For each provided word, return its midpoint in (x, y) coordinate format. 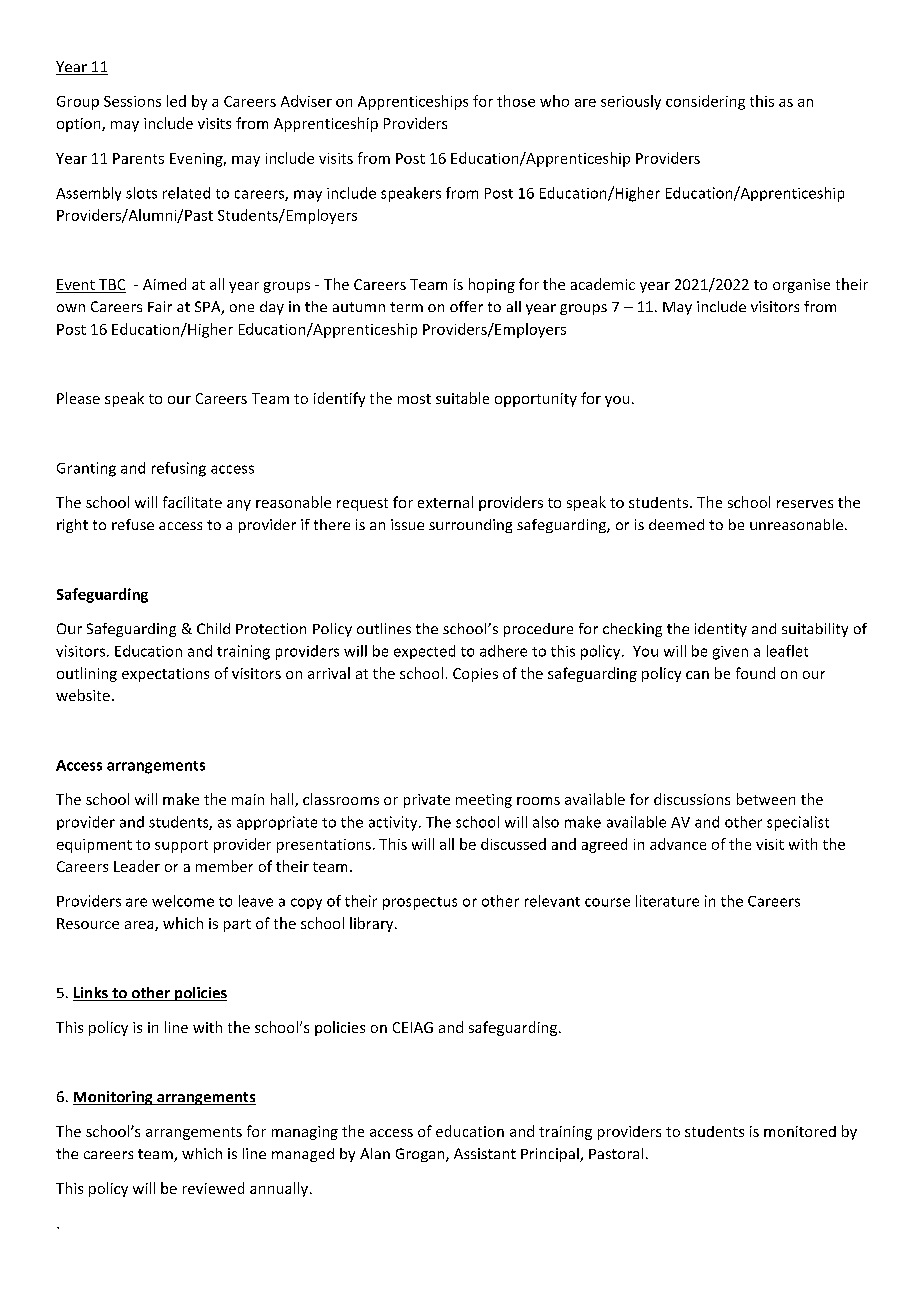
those (516, 101)
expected (424, 652)
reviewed (213, 1188)
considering (705, 102)
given (730, 653)
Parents (138, 158)
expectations (165, 675)
